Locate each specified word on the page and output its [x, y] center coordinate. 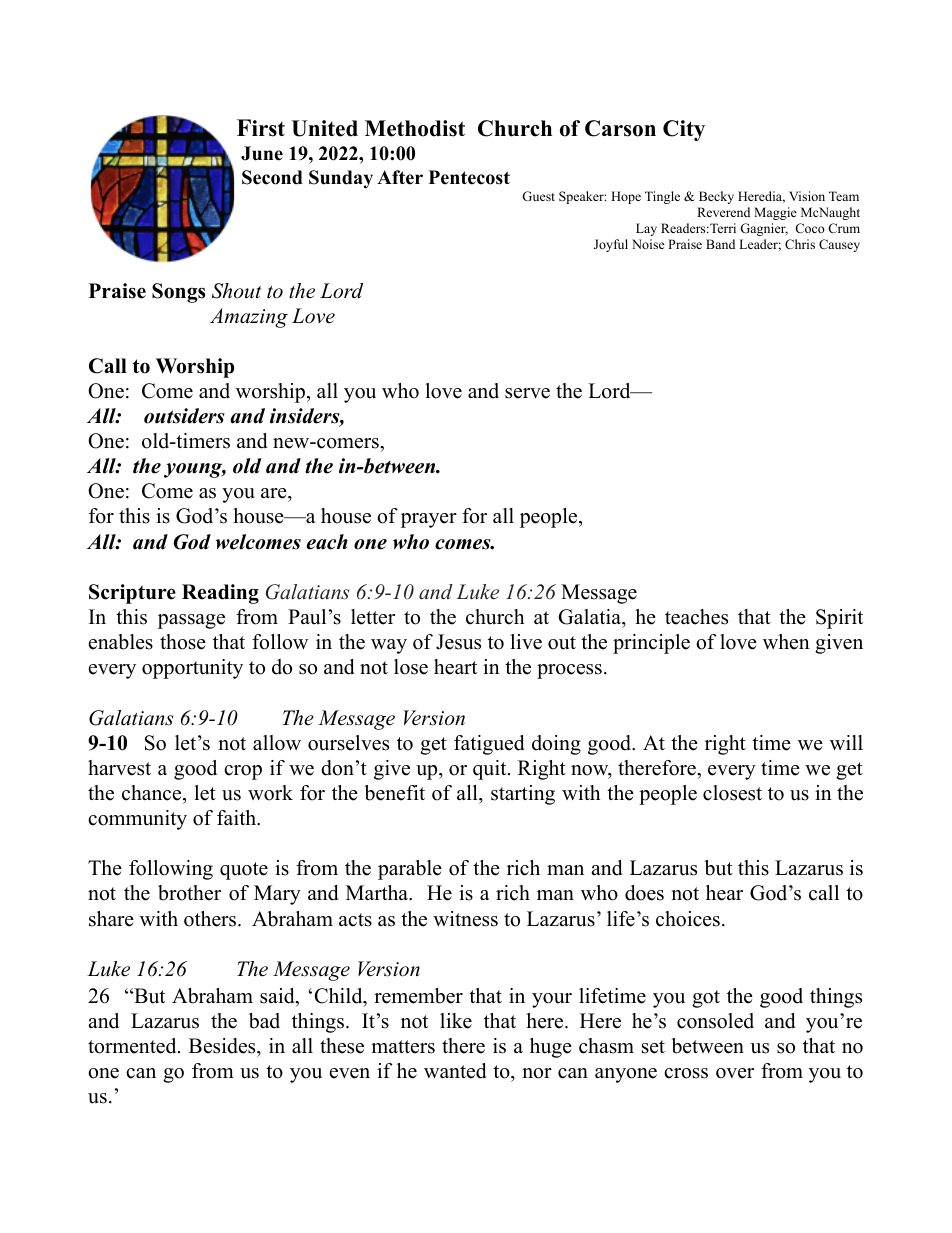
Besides [223, 1046]
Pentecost [469, 177]
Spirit [839, 619]
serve [527, 393]
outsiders [184, 416]
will [846, 742]
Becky [716, 197]
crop [243, 772]
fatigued [489, 745]
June [262, 153]
